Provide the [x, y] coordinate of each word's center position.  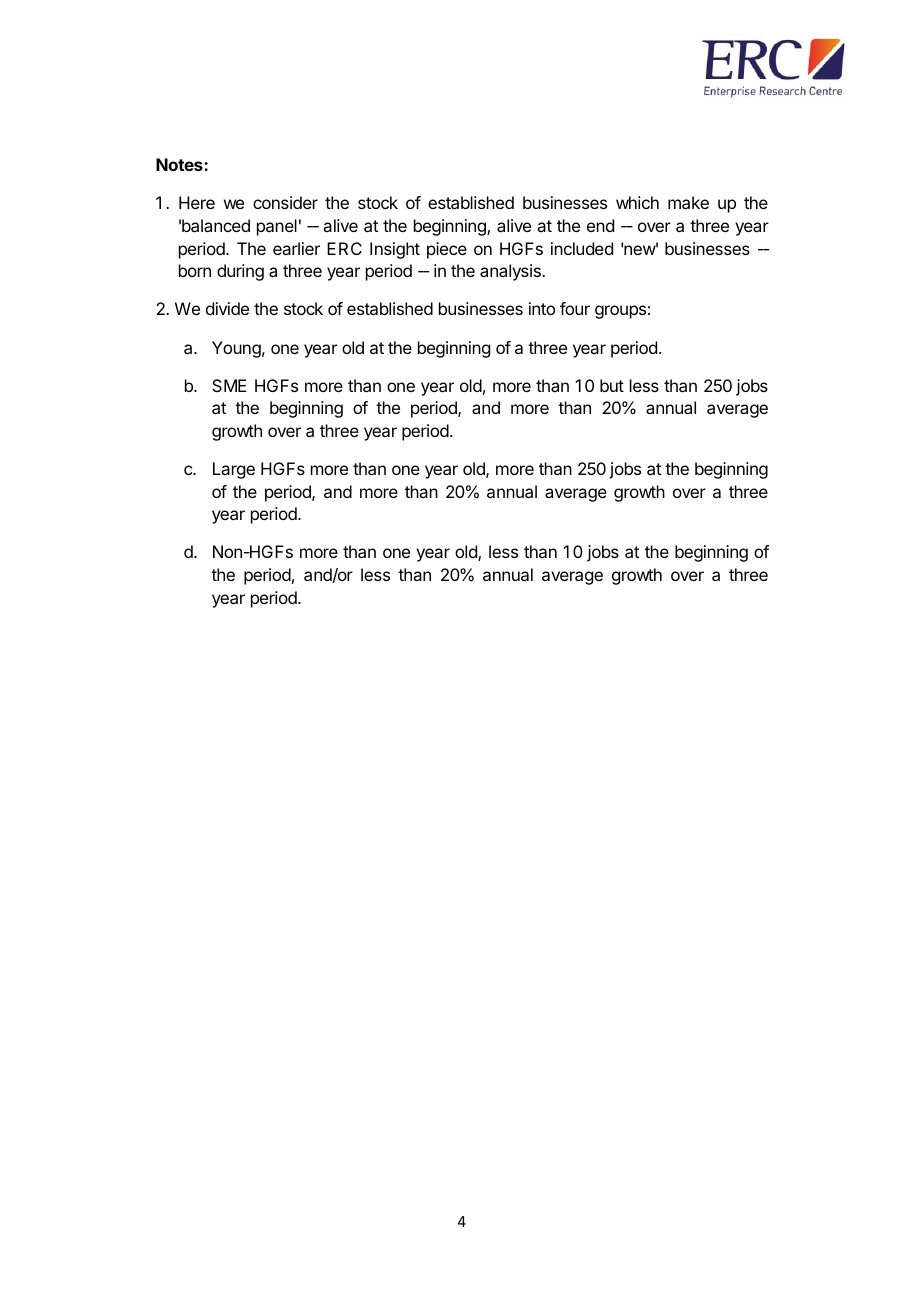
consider [285, 202]
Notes [180, 164]
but [612, 385]
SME [229, 385]
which [637, 202]
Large [234, 470]
